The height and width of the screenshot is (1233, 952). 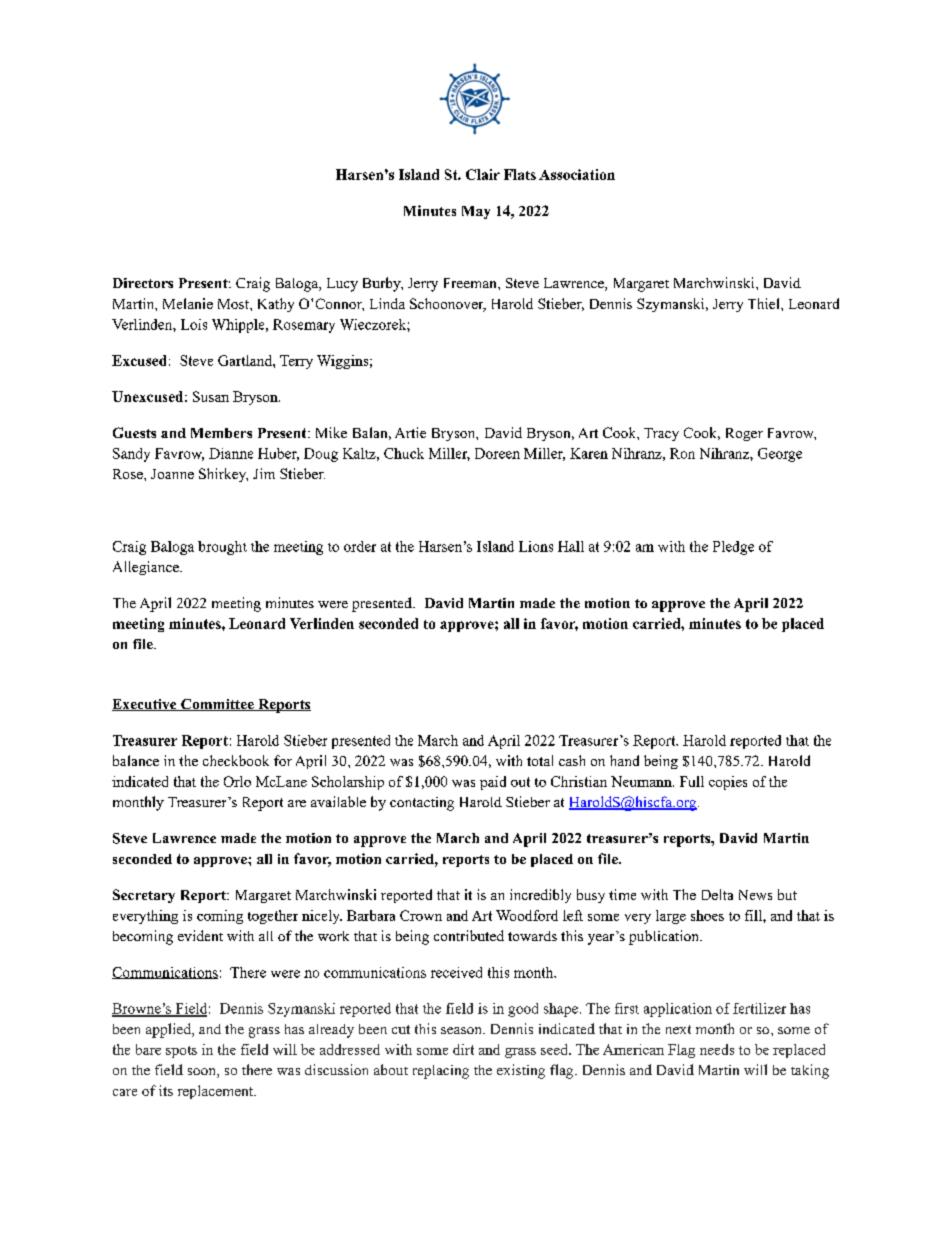 I want to click on Committee, so click(x=217, y=705).
